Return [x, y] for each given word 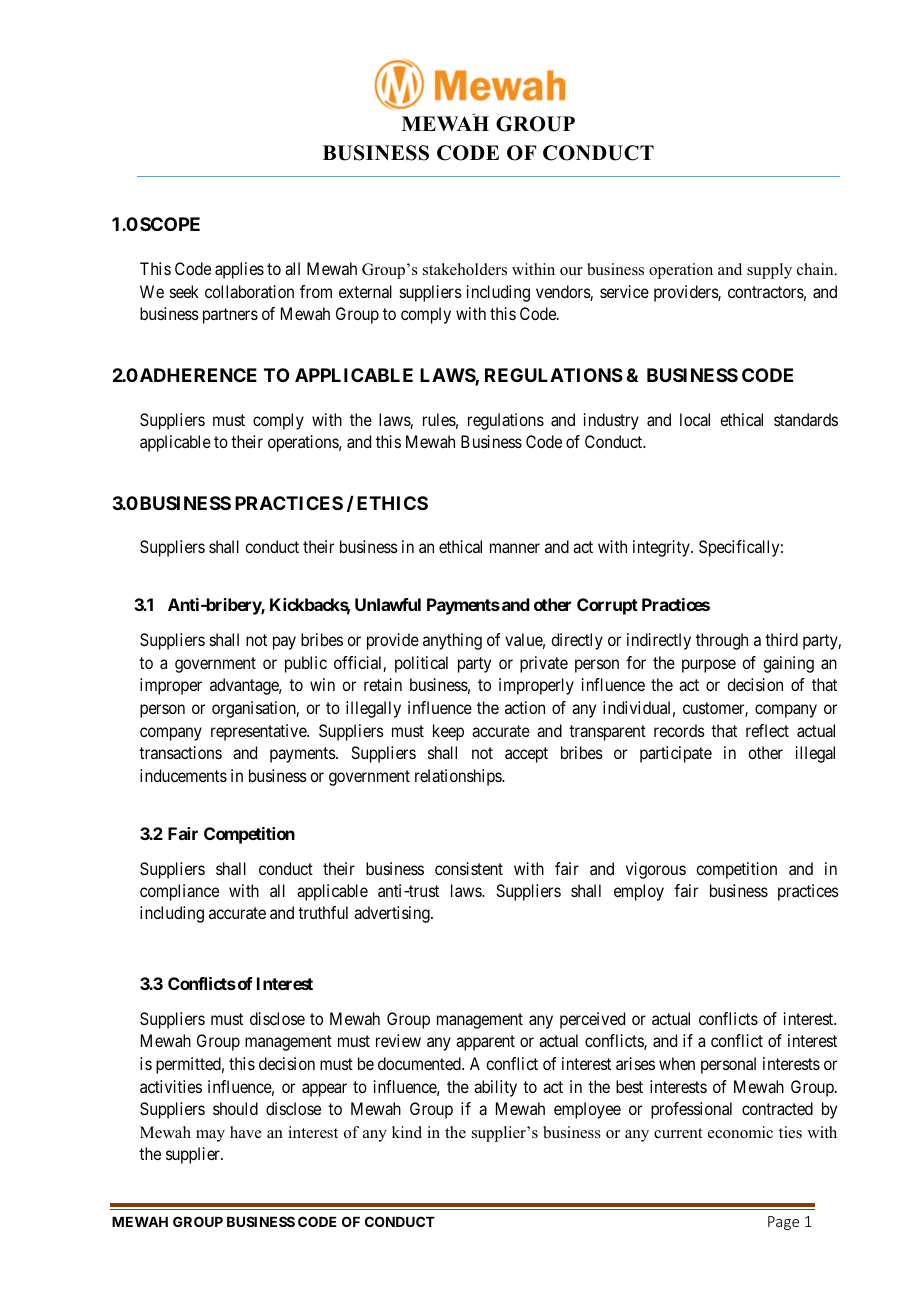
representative [259, 732]
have [246, 1132]
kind [407, 1132]
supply [769, 271]
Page [783, 1223]
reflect [767, 730]
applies [239, 270]
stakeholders [465, 269]
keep [448, 732]
